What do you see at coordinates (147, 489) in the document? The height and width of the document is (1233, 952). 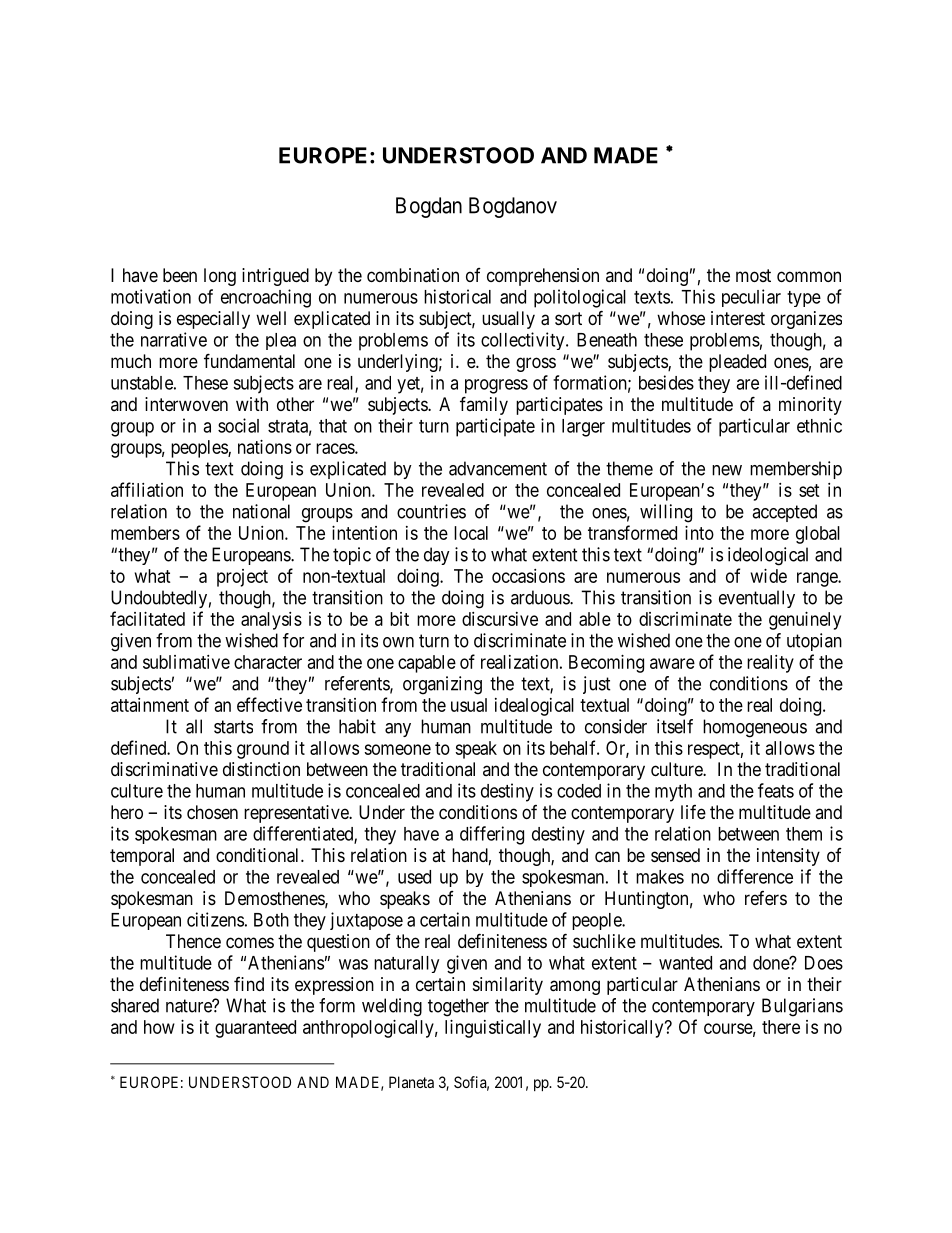 I see `affiliation` at bounding box center [147, 489].
